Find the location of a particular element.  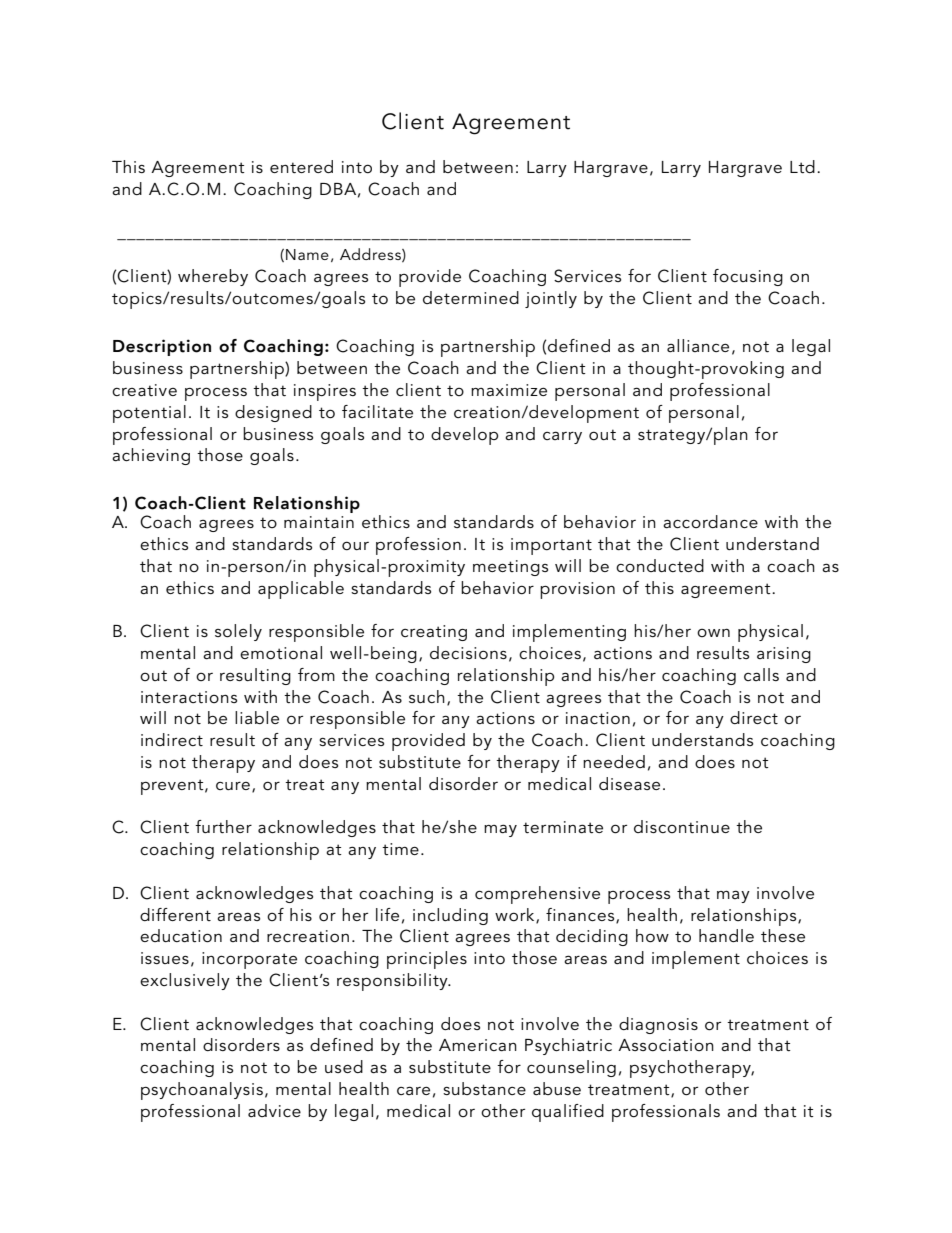

substance is located at coordinates (484, 1088).
